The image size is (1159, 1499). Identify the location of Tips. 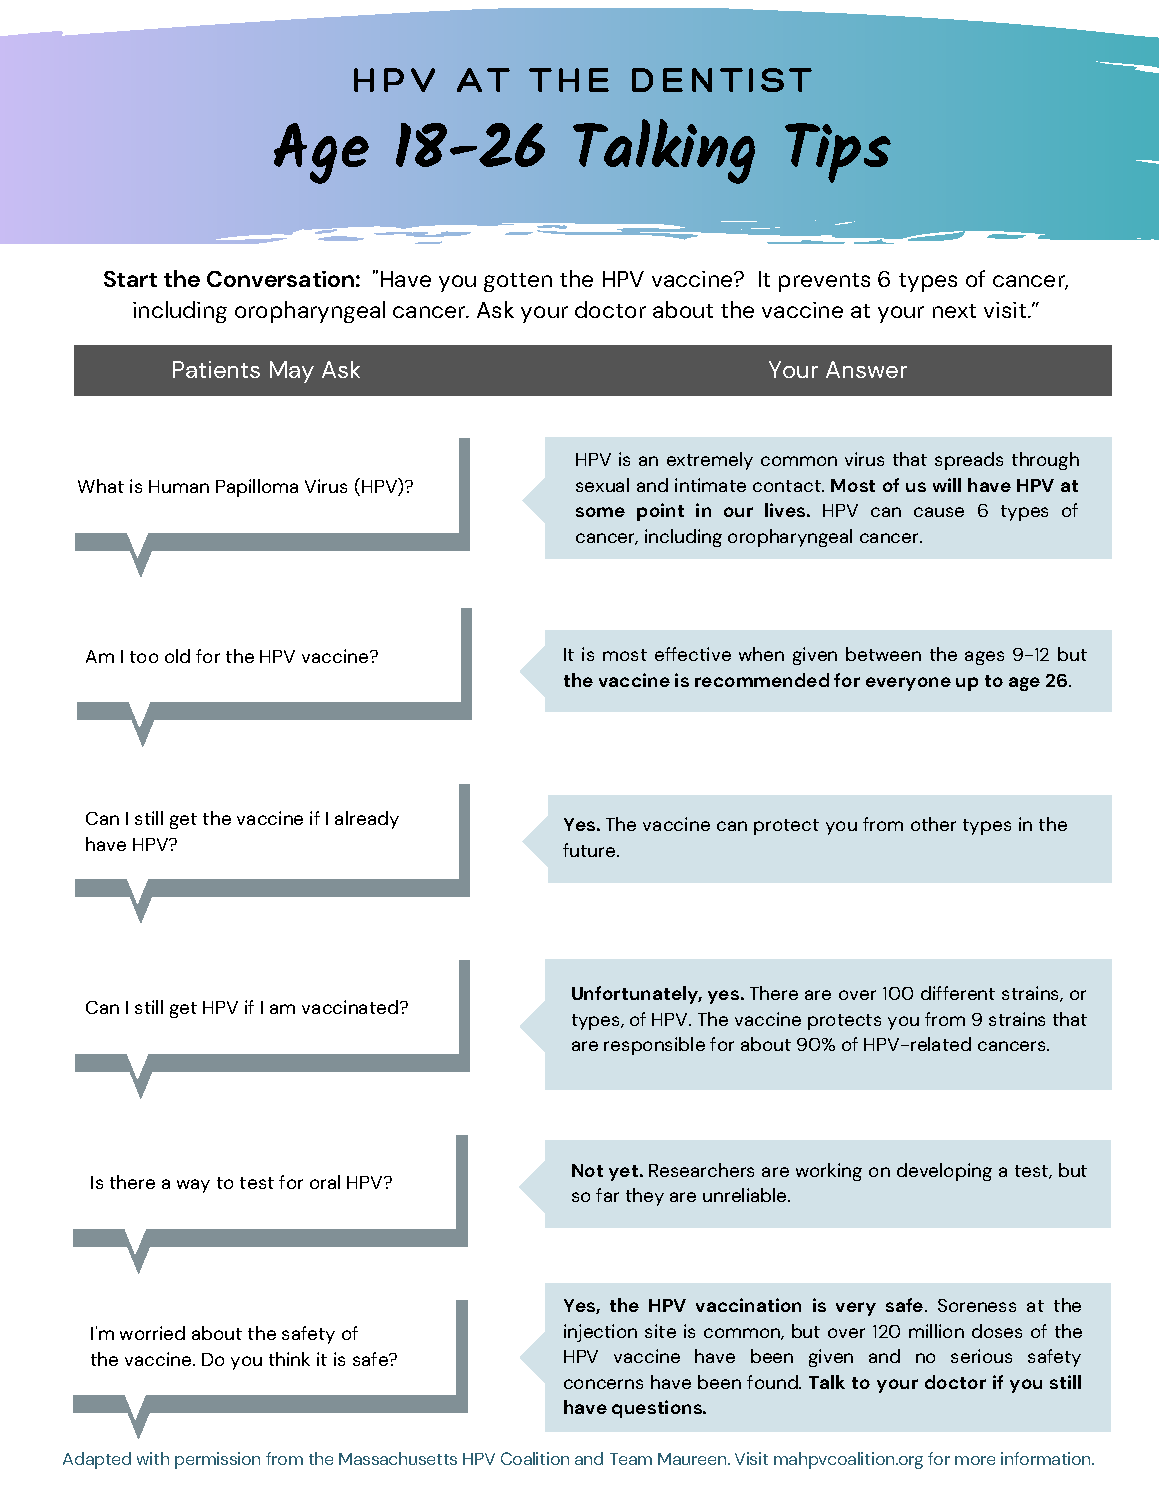
(838, 153).
